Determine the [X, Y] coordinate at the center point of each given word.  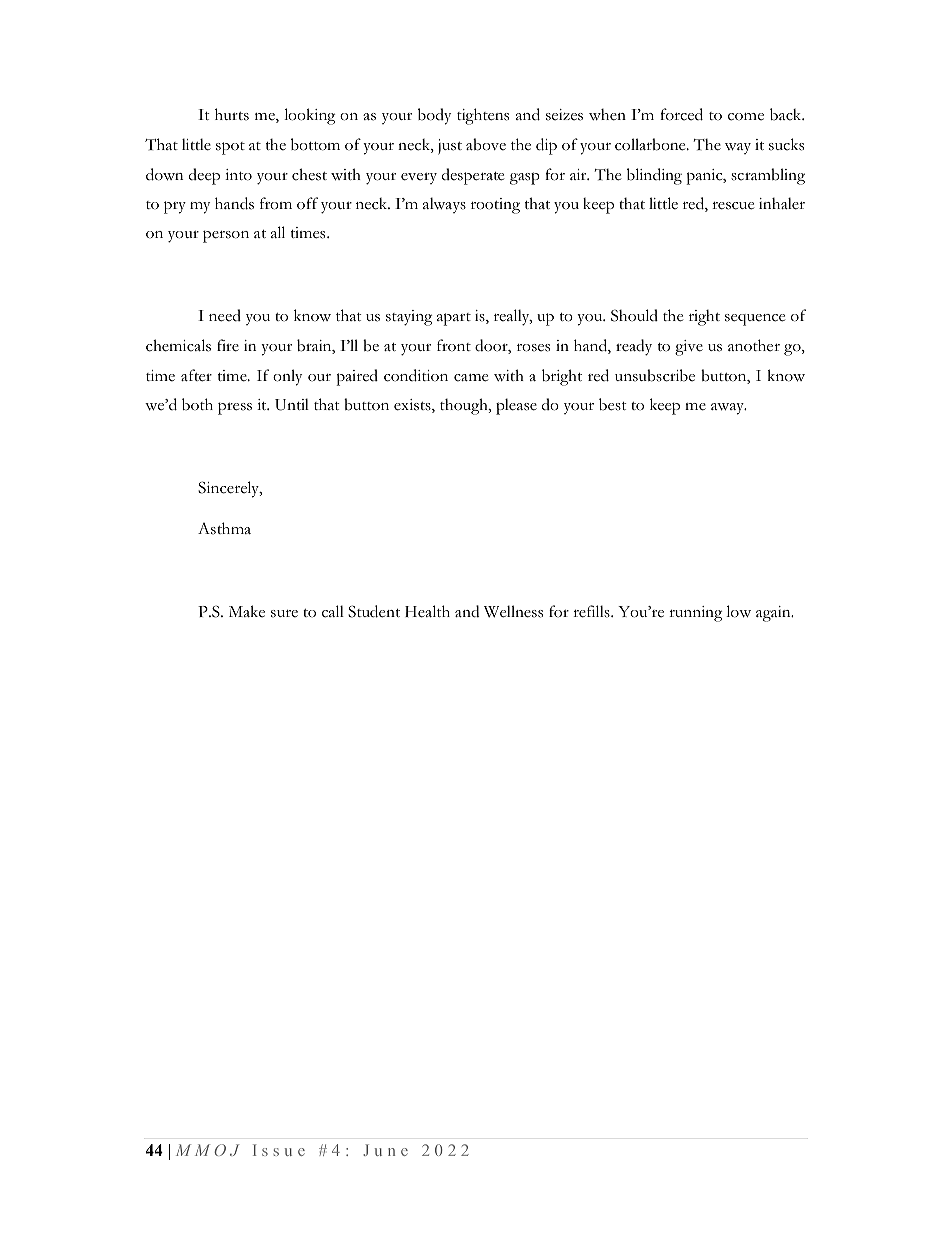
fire [228, 345]
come [746, 117]
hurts [232, 114]
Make [247, 611]
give [689, 348]
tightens [483, 116]
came [471, 378]
